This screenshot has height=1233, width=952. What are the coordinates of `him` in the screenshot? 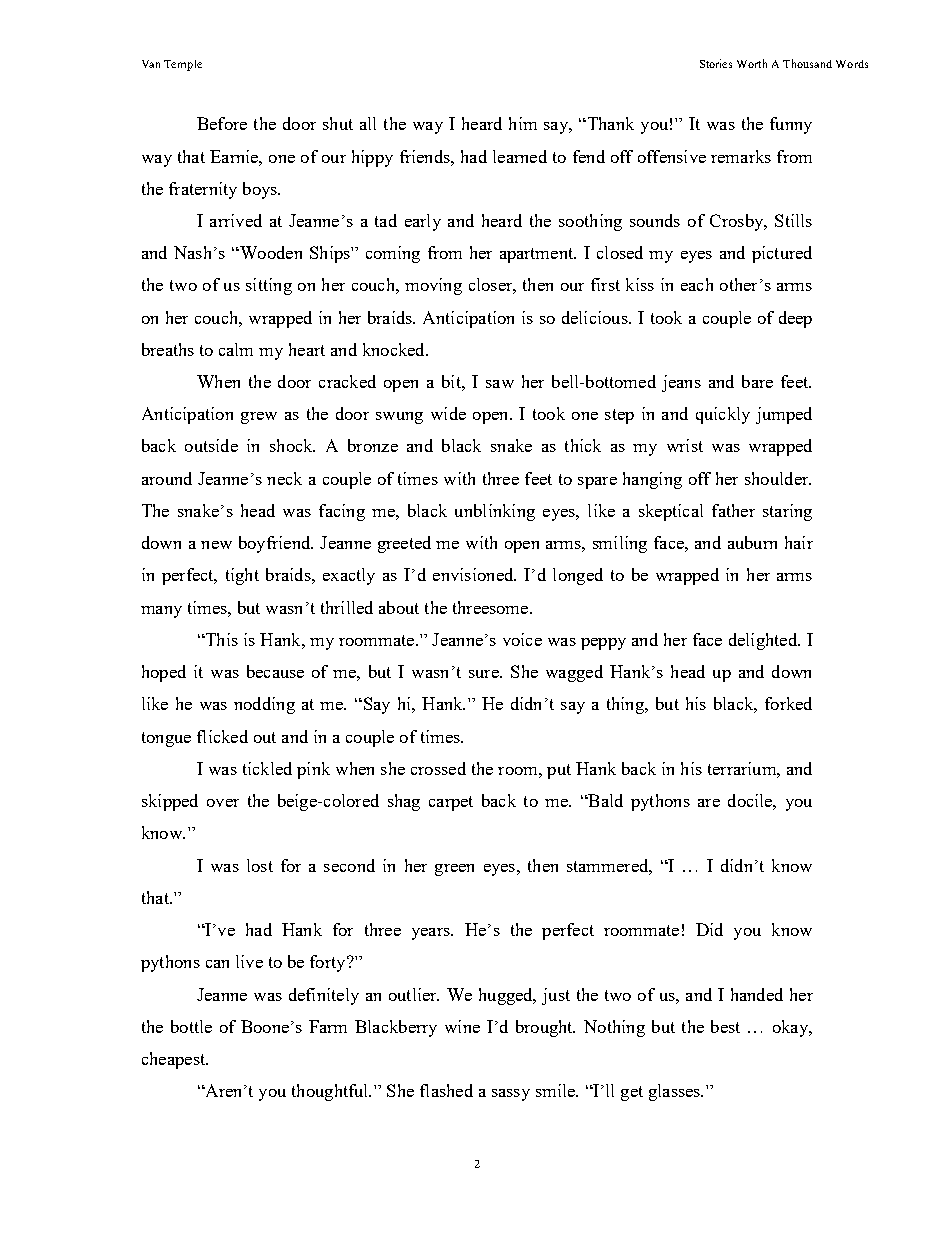 It's located at (523, 123).
